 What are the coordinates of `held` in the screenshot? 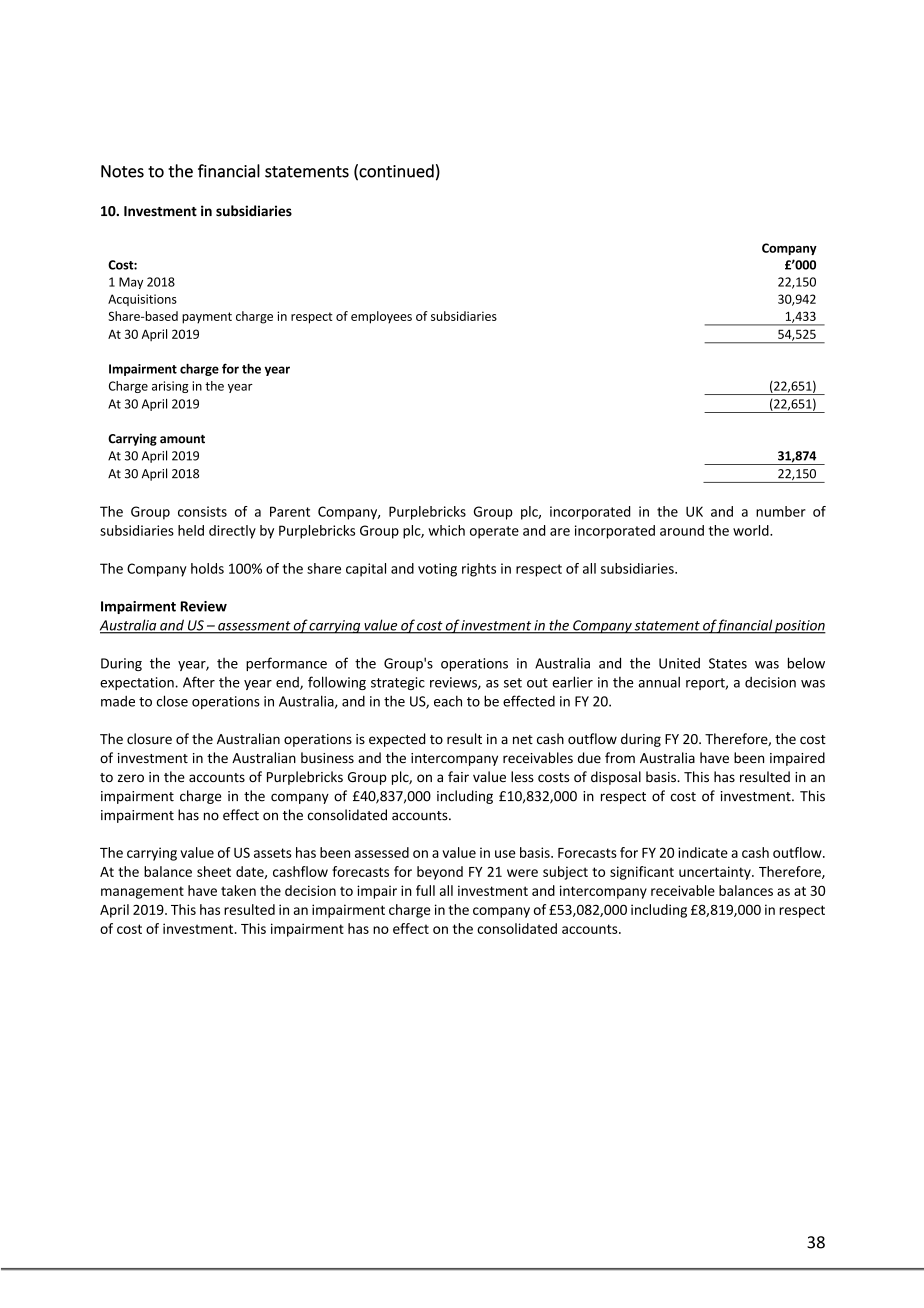 It's located at (191, 530).
